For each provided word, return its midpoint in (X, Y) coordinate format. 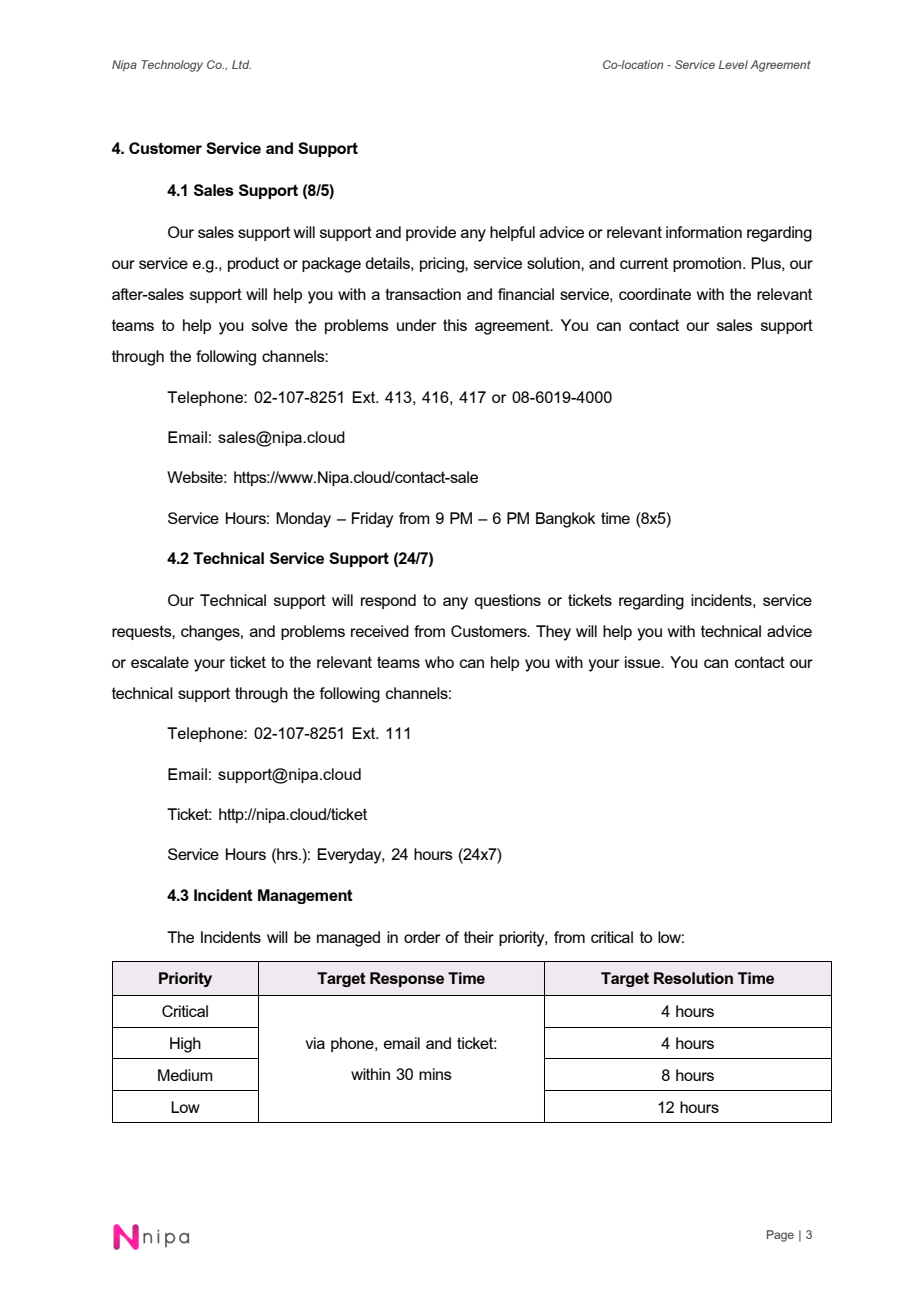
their (479, 937)
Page (780, 1236)
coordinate (655, 294)
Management (305, 896)
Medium (185, 1075)
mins (435, 1074)
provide (431, 233)
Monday (303, 520)
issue (644, 662)
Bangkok (565, 520)
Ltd (241, 64)
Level (733, 64)
